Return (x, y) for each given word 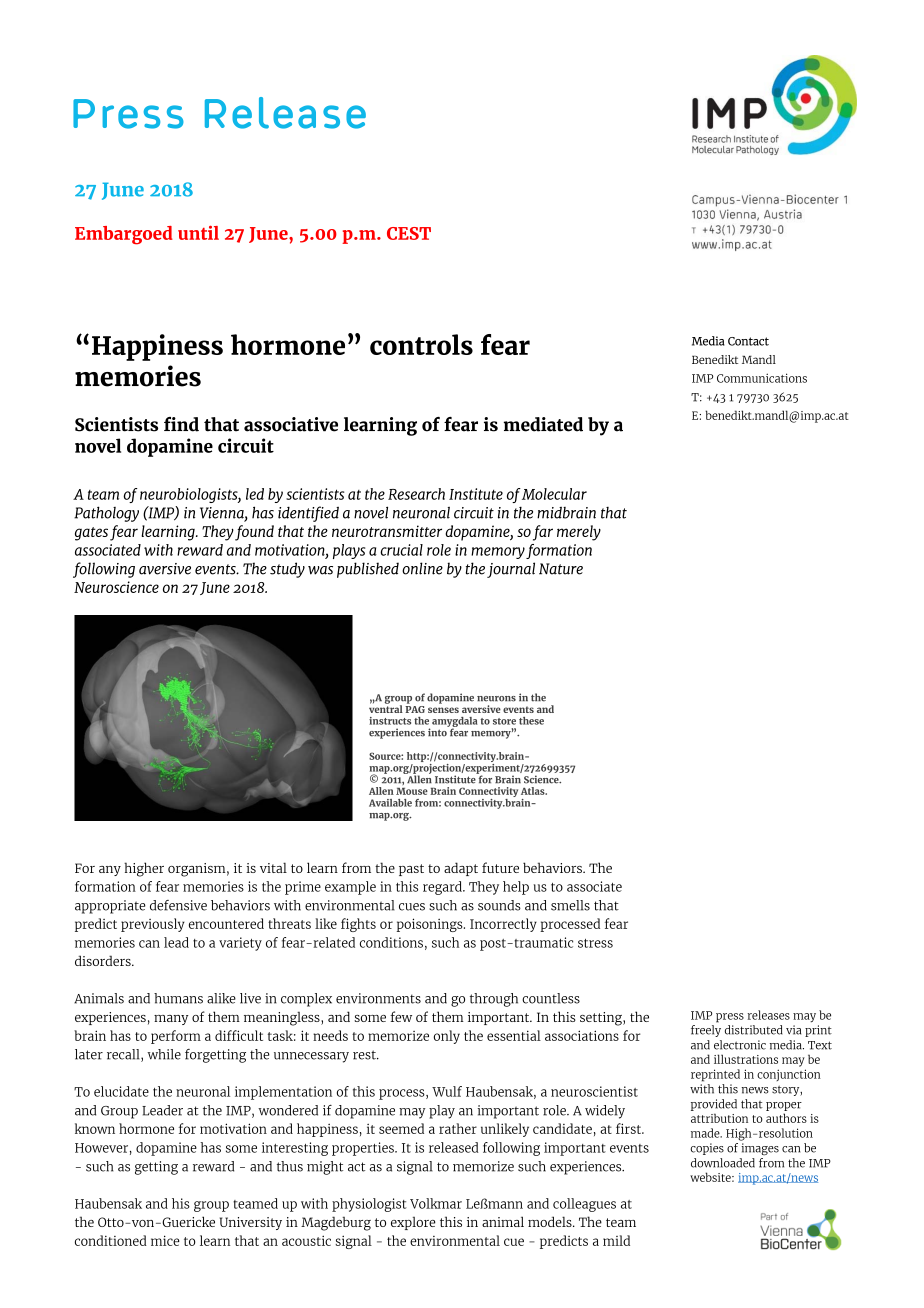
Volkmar (436, 1203)
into (438, 731)
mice (165, 1240)
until (198, 232)
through (494, 1000)
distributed (754, 1030)
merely (579, 533)
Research (416, 494)
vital (273, 867)
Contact (748, 341)
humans (178, 998)
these (531, 721)
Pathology (106, 514)
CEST (409, 233)
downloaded (723, 1163)
